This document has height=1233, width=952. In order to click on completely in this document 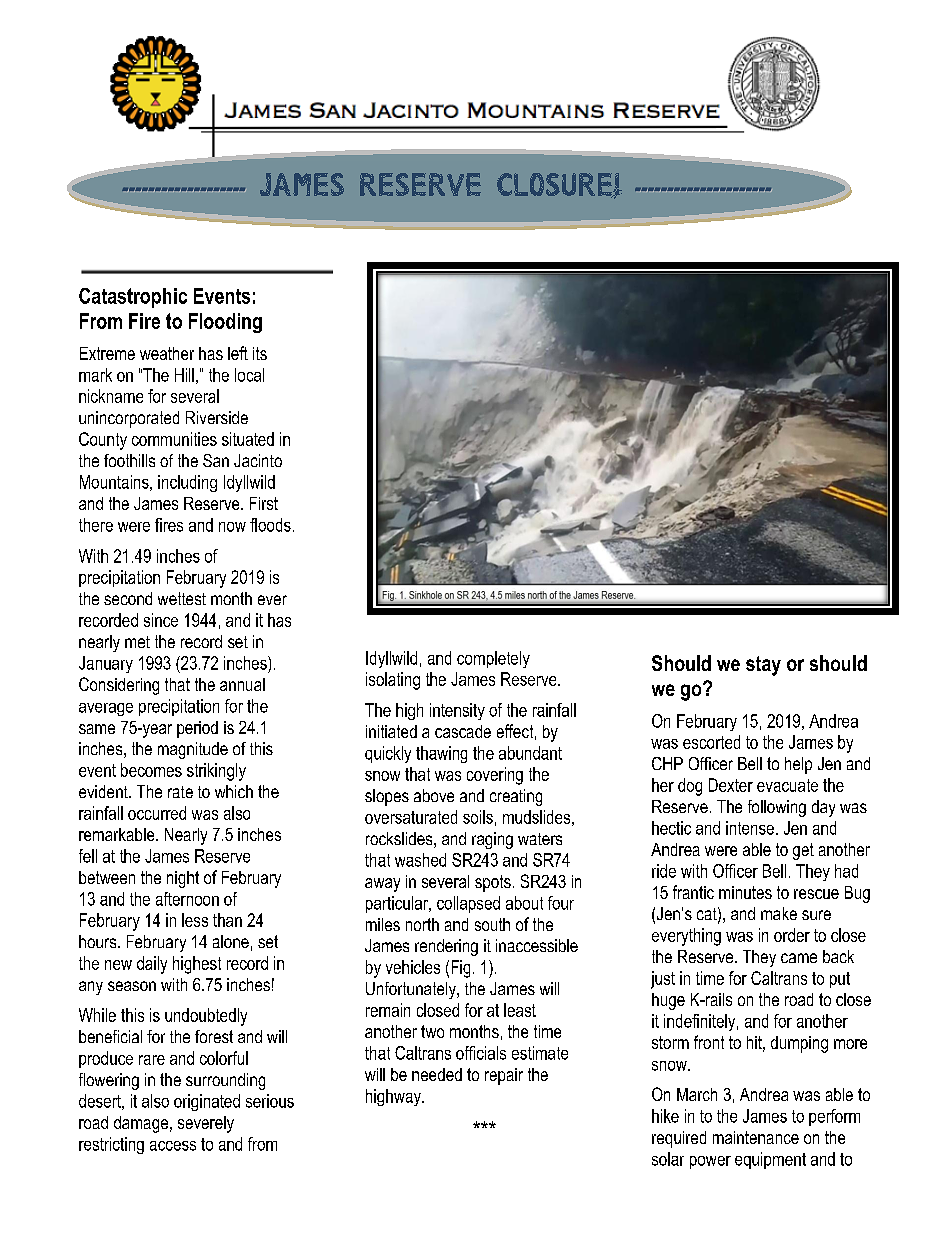, I will do `click(493, 659)`.
